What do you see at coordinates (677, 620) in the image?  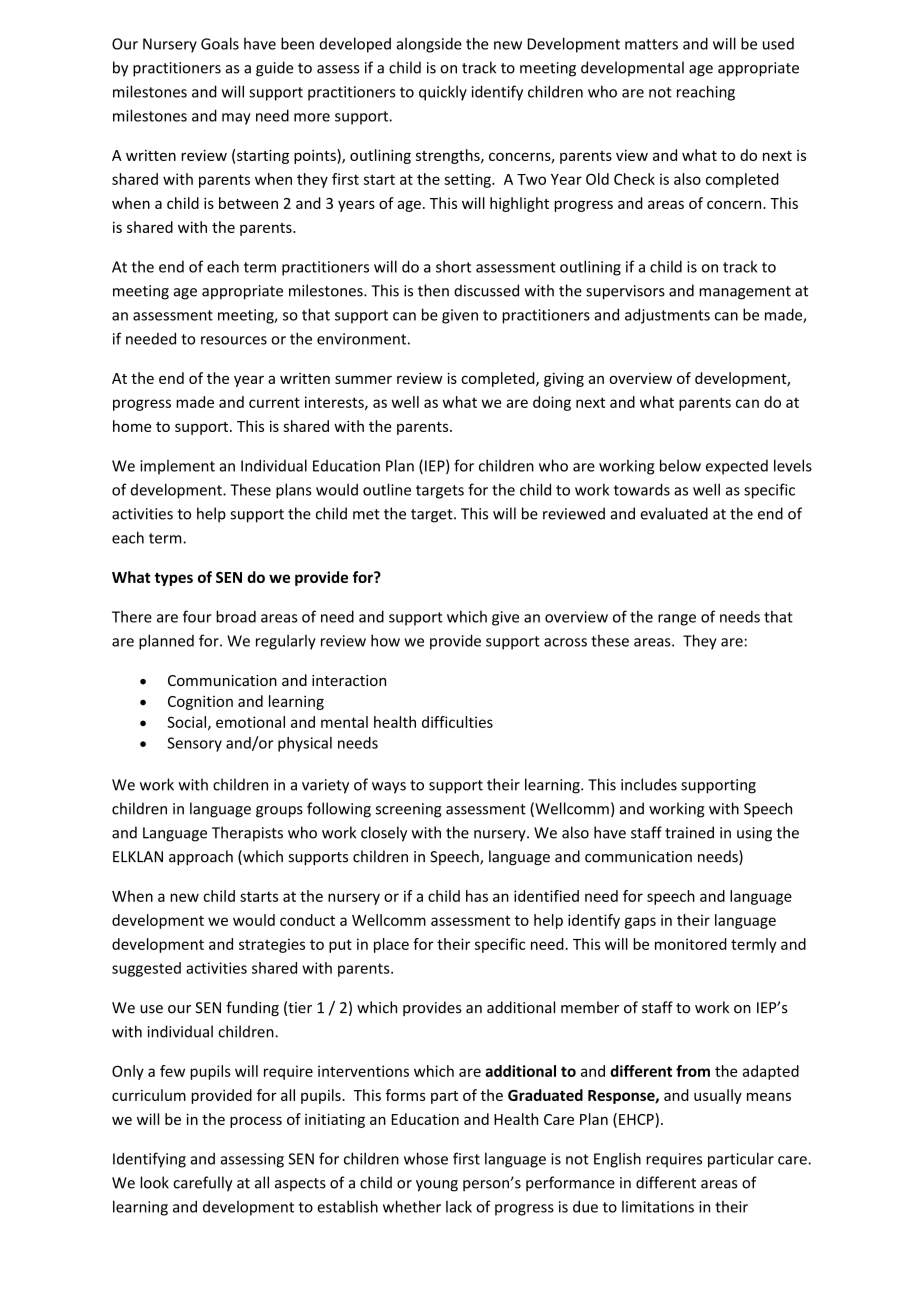 I see `range` at bounding box center [677, 620].
